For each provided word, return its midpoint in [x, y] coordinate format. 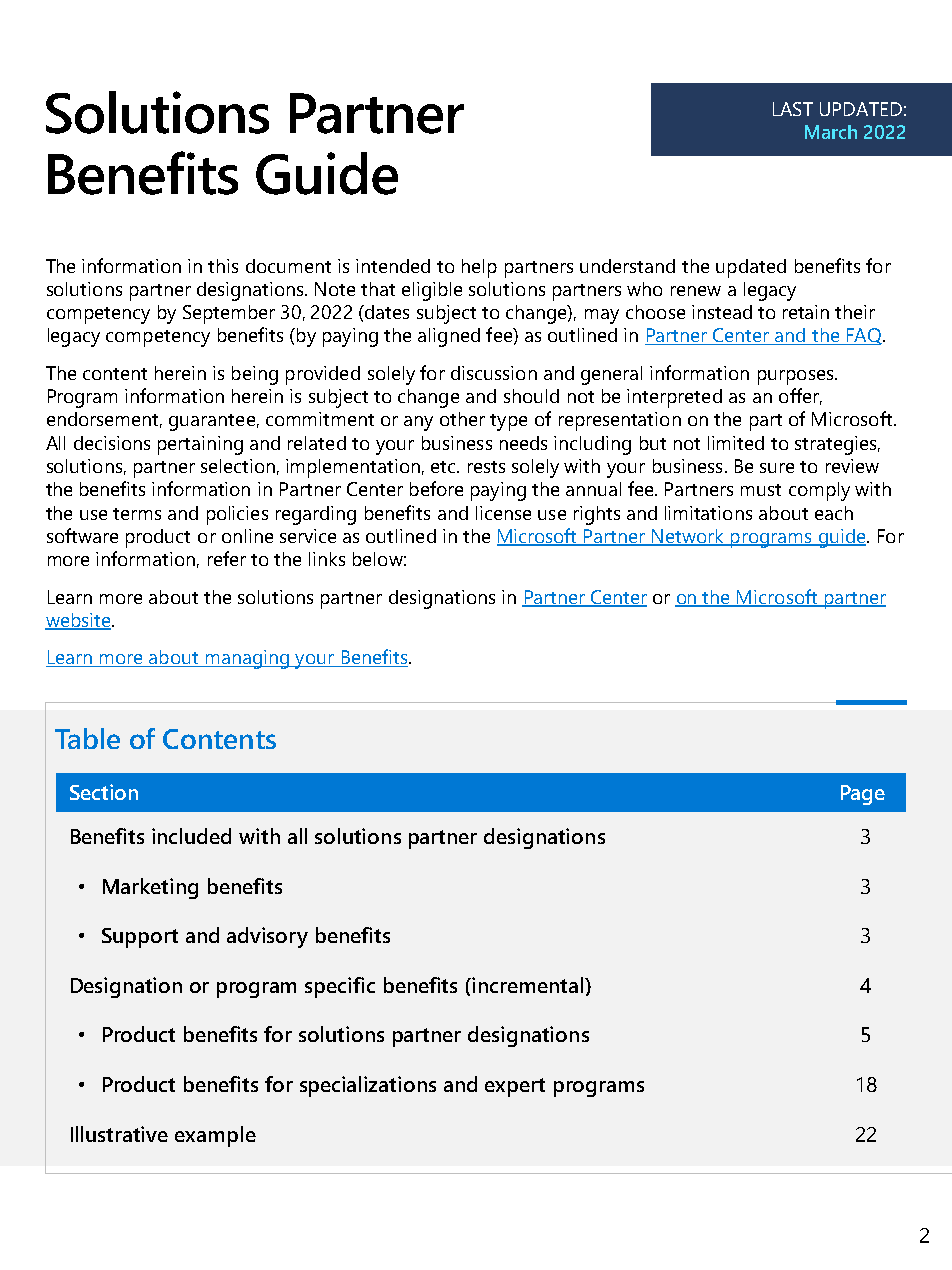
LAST [793, 109]
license [503, 513]
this [223, 266]
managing [247, 659]
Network [688, 537]
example [215, 1136]
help [479, 268]
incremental [529, 985]
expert [515, 1087]
